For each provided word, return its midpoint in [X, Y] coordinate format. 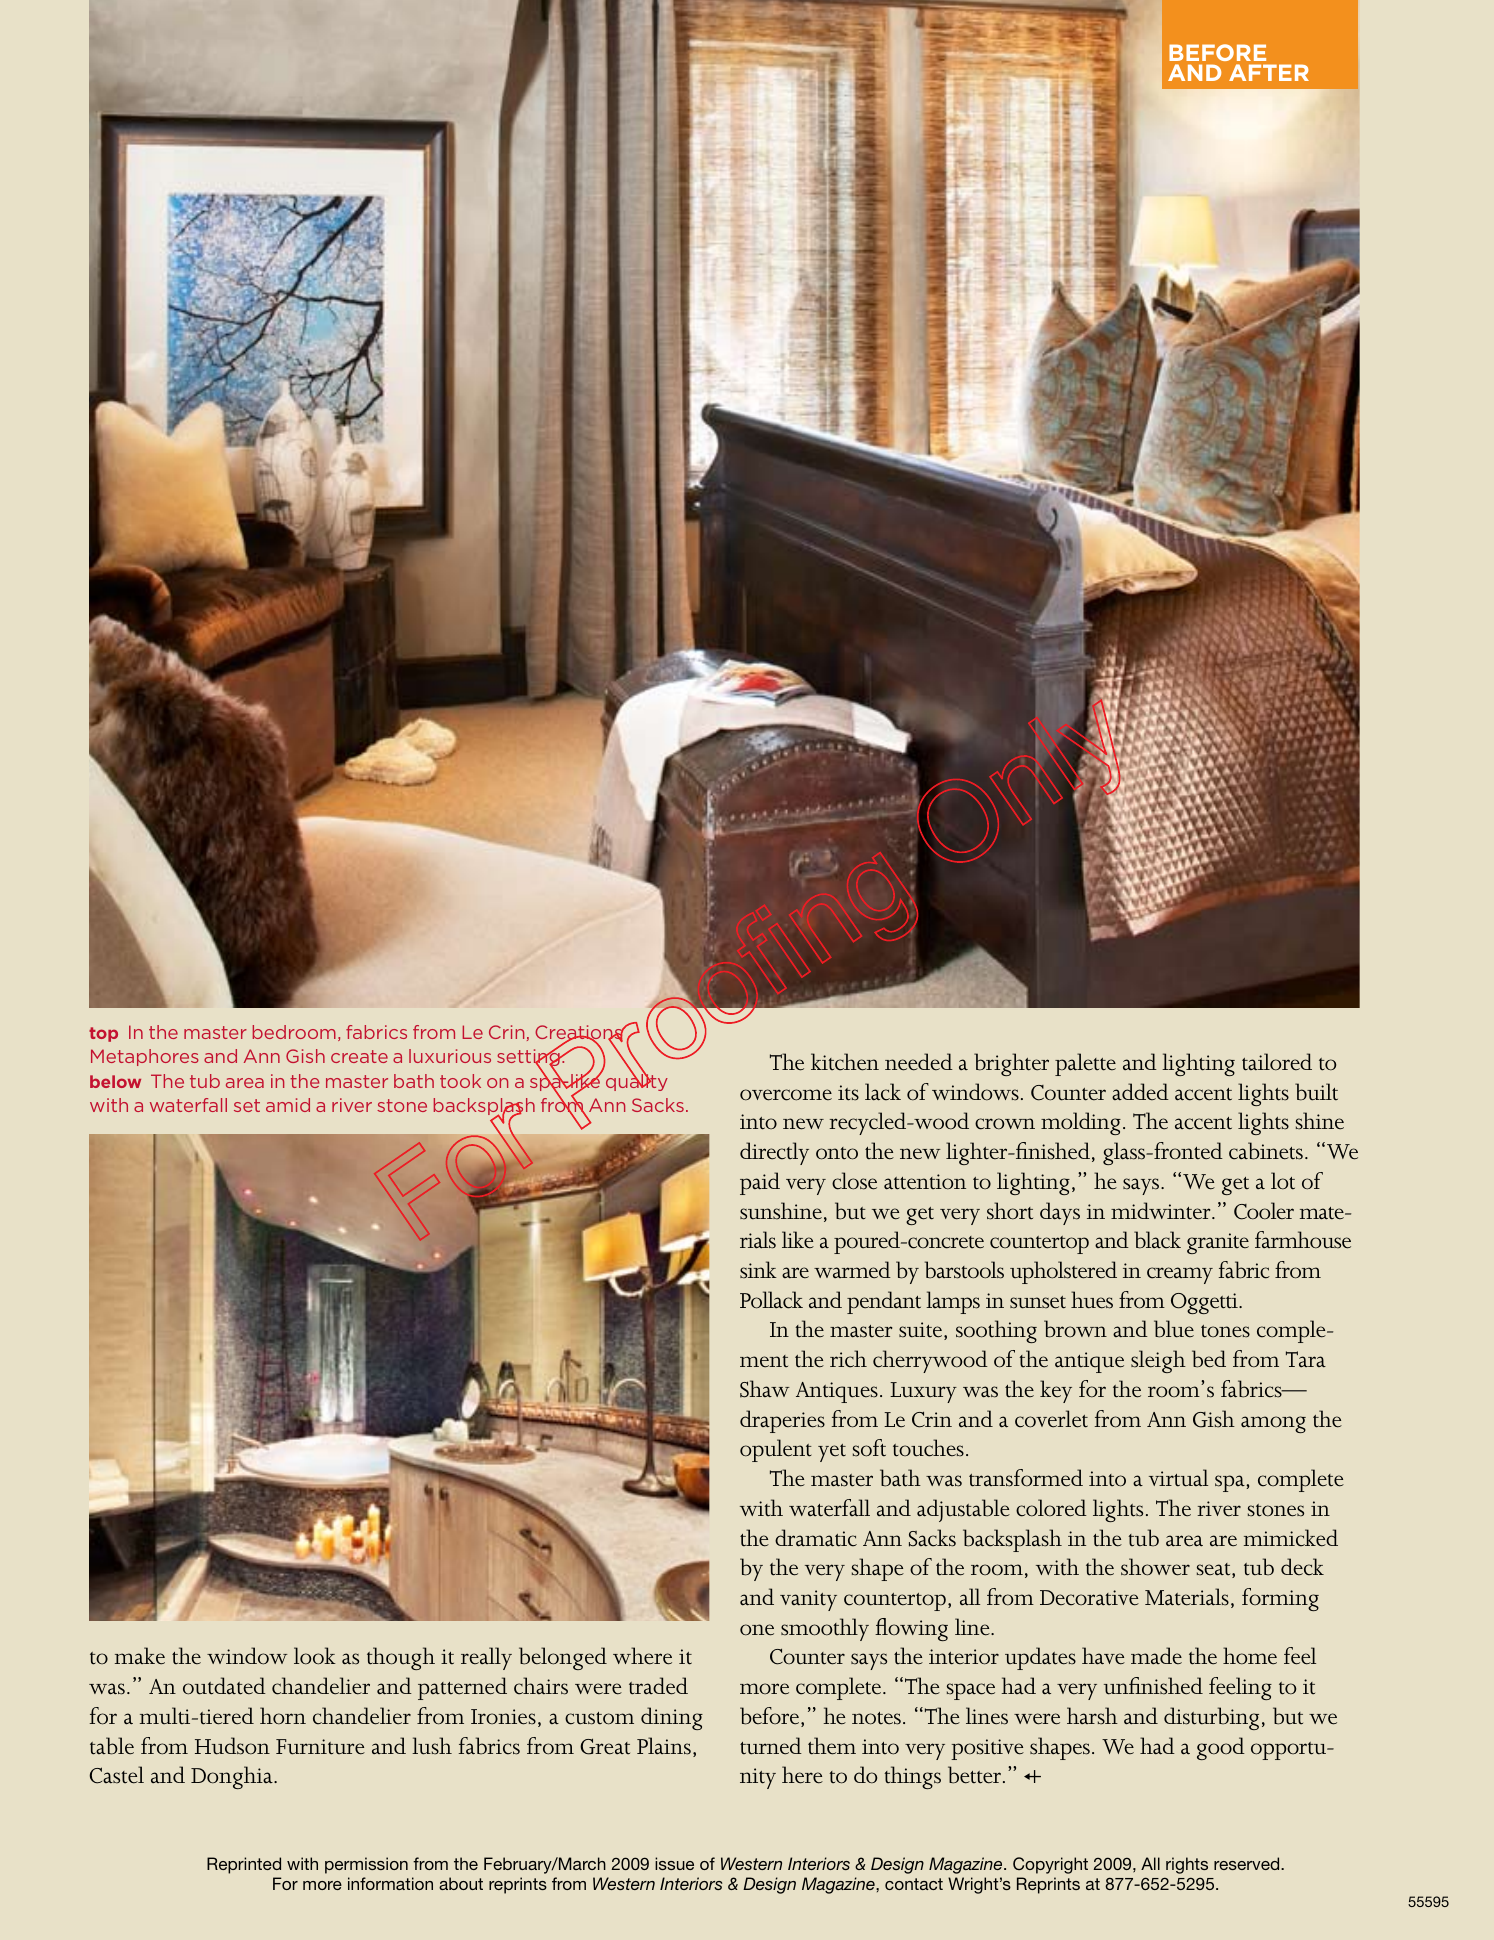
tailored [1277, 1062]
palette [1085, 1064]
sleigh [1158, 1361]
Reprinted [244, 1865]
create [359, 1056]
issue [674, 1863]
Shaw [765, 1389]
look [315, 1656]
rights [1187, 1865]
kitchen [845, 1062]
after [1269, 72]
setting [529, 1058]
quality [637, 1081]
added [1140, 1092]
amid [288, 1105]
